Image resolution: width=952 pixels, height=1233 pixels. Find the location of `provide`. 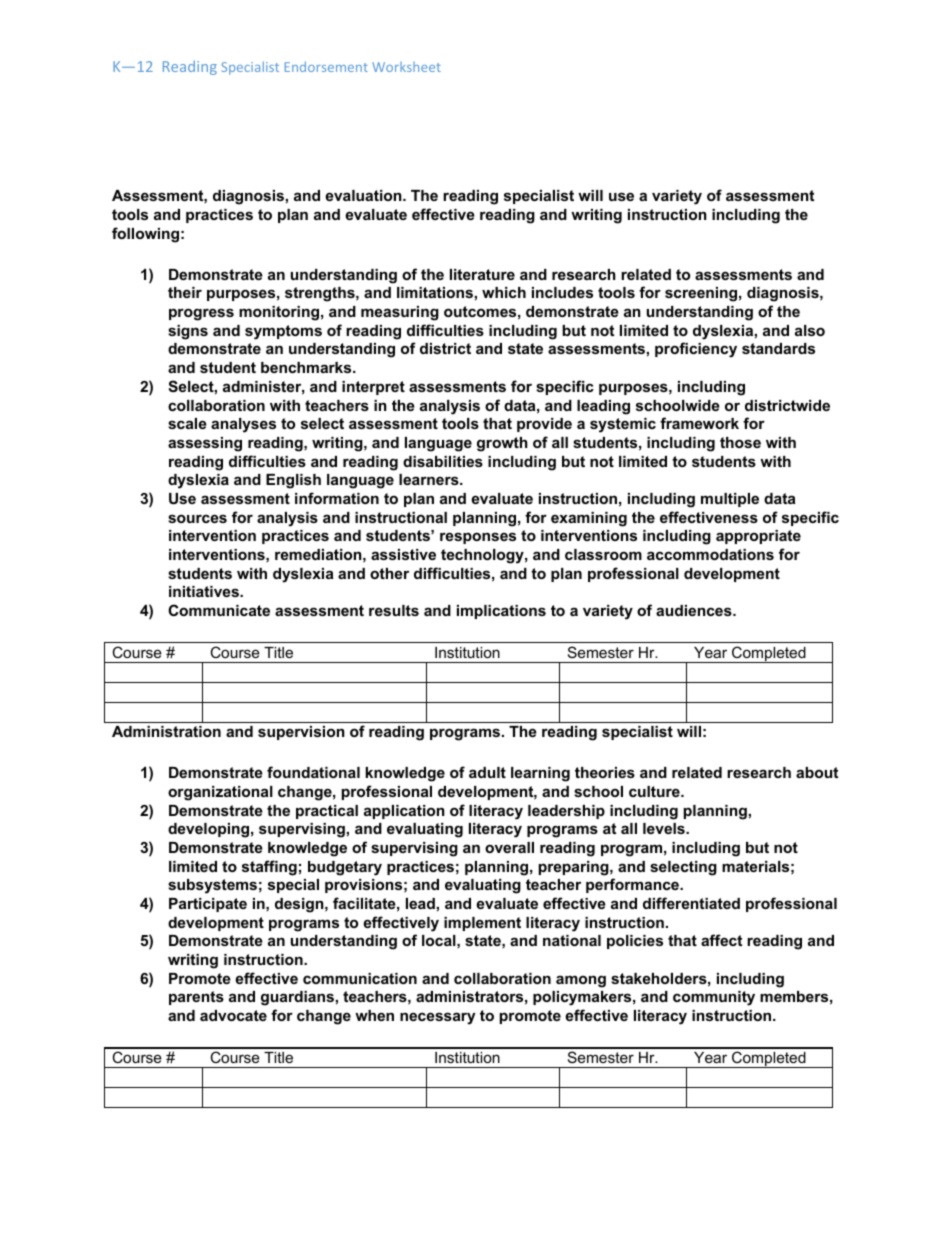

provide is located at coordinates (544, 425).
